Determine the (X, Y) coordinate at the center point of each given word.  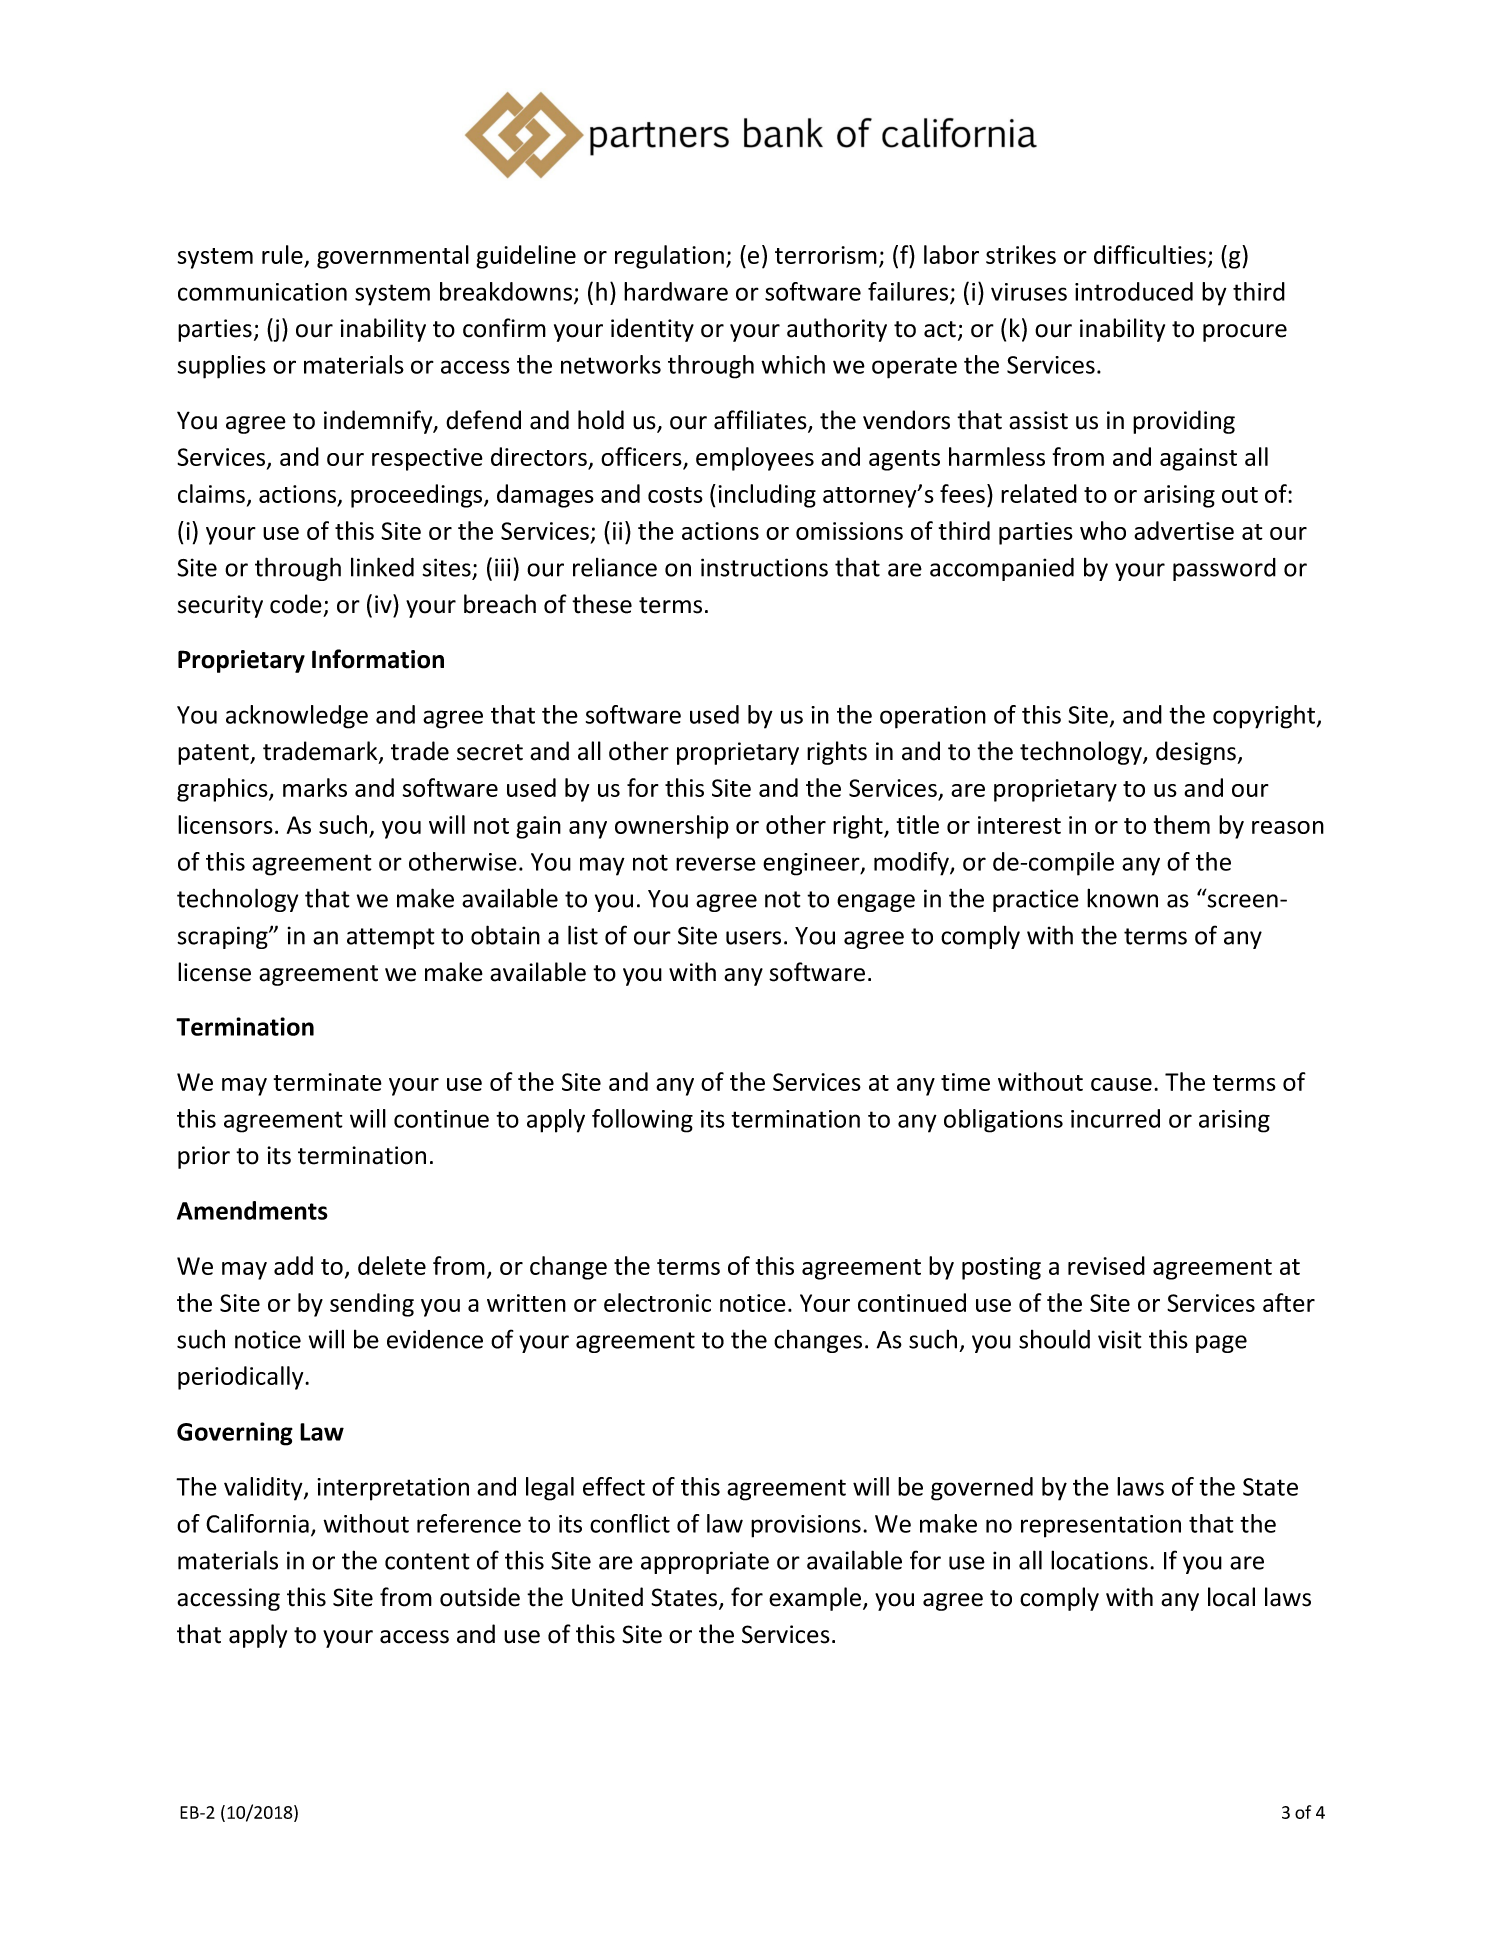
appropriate (705, 1562)
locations (1099, 1560)
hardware (676, 291)
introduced (1134, 291)
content (427, 1561)
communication (262, 292)
